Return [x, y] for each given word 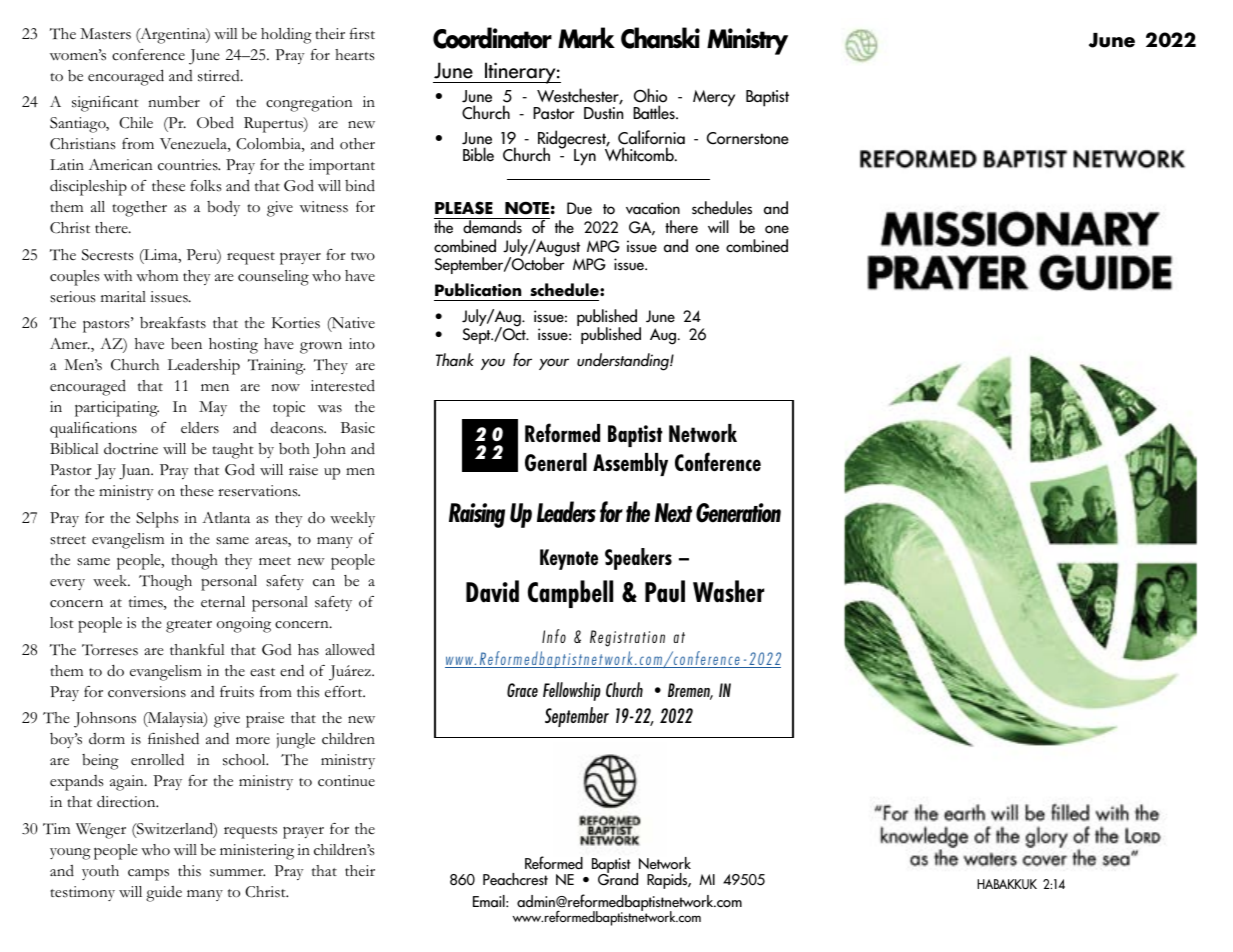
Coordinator [492, 38]
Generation [738, 513]
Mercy [714, 98]
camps [148, 875]
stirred [220, 76]
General [556, 462]
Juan [136, 472]
